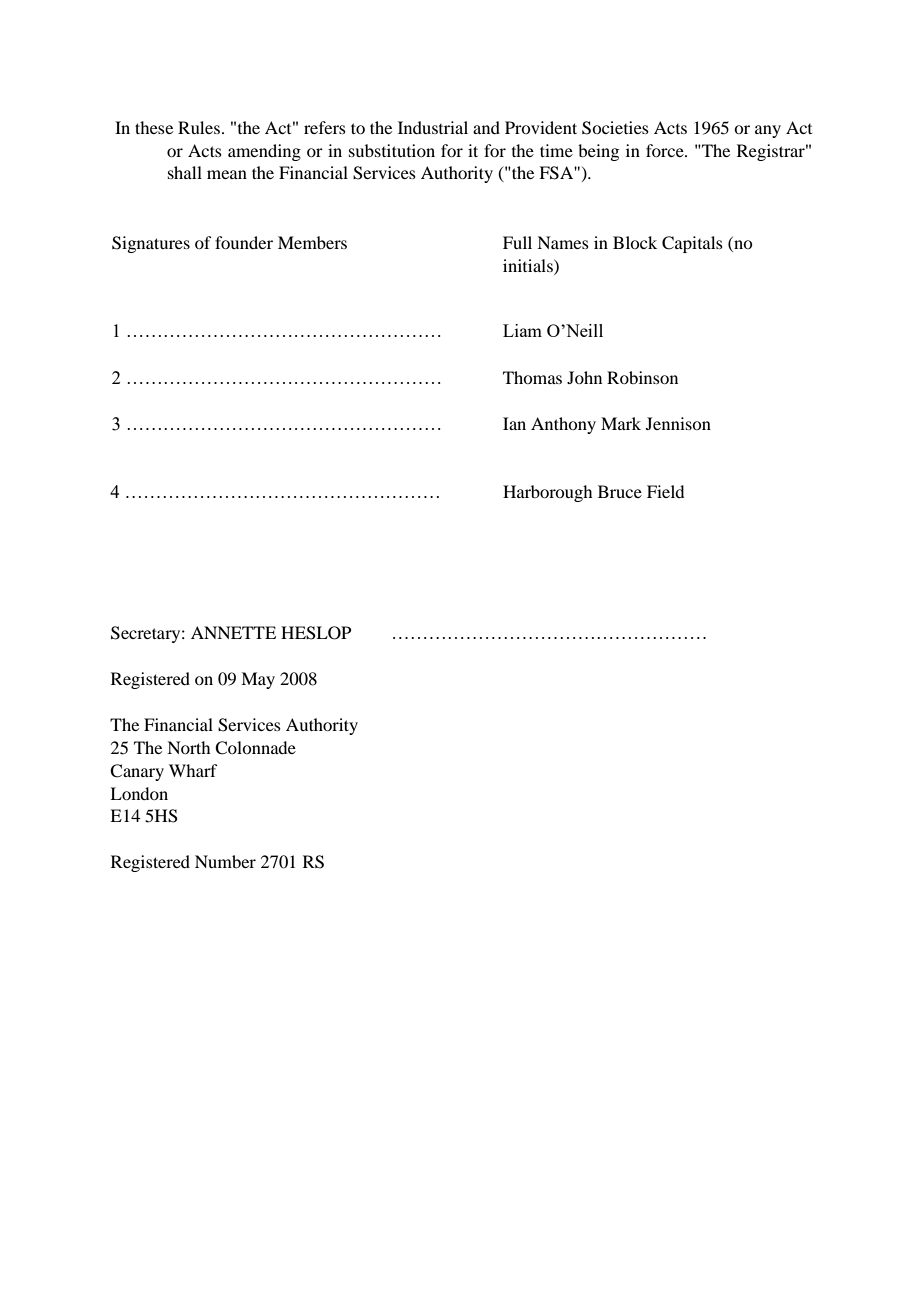 Image resolution: width=924 pixels, height=1307 pixels. I want to click on May, so click(258, 680).
